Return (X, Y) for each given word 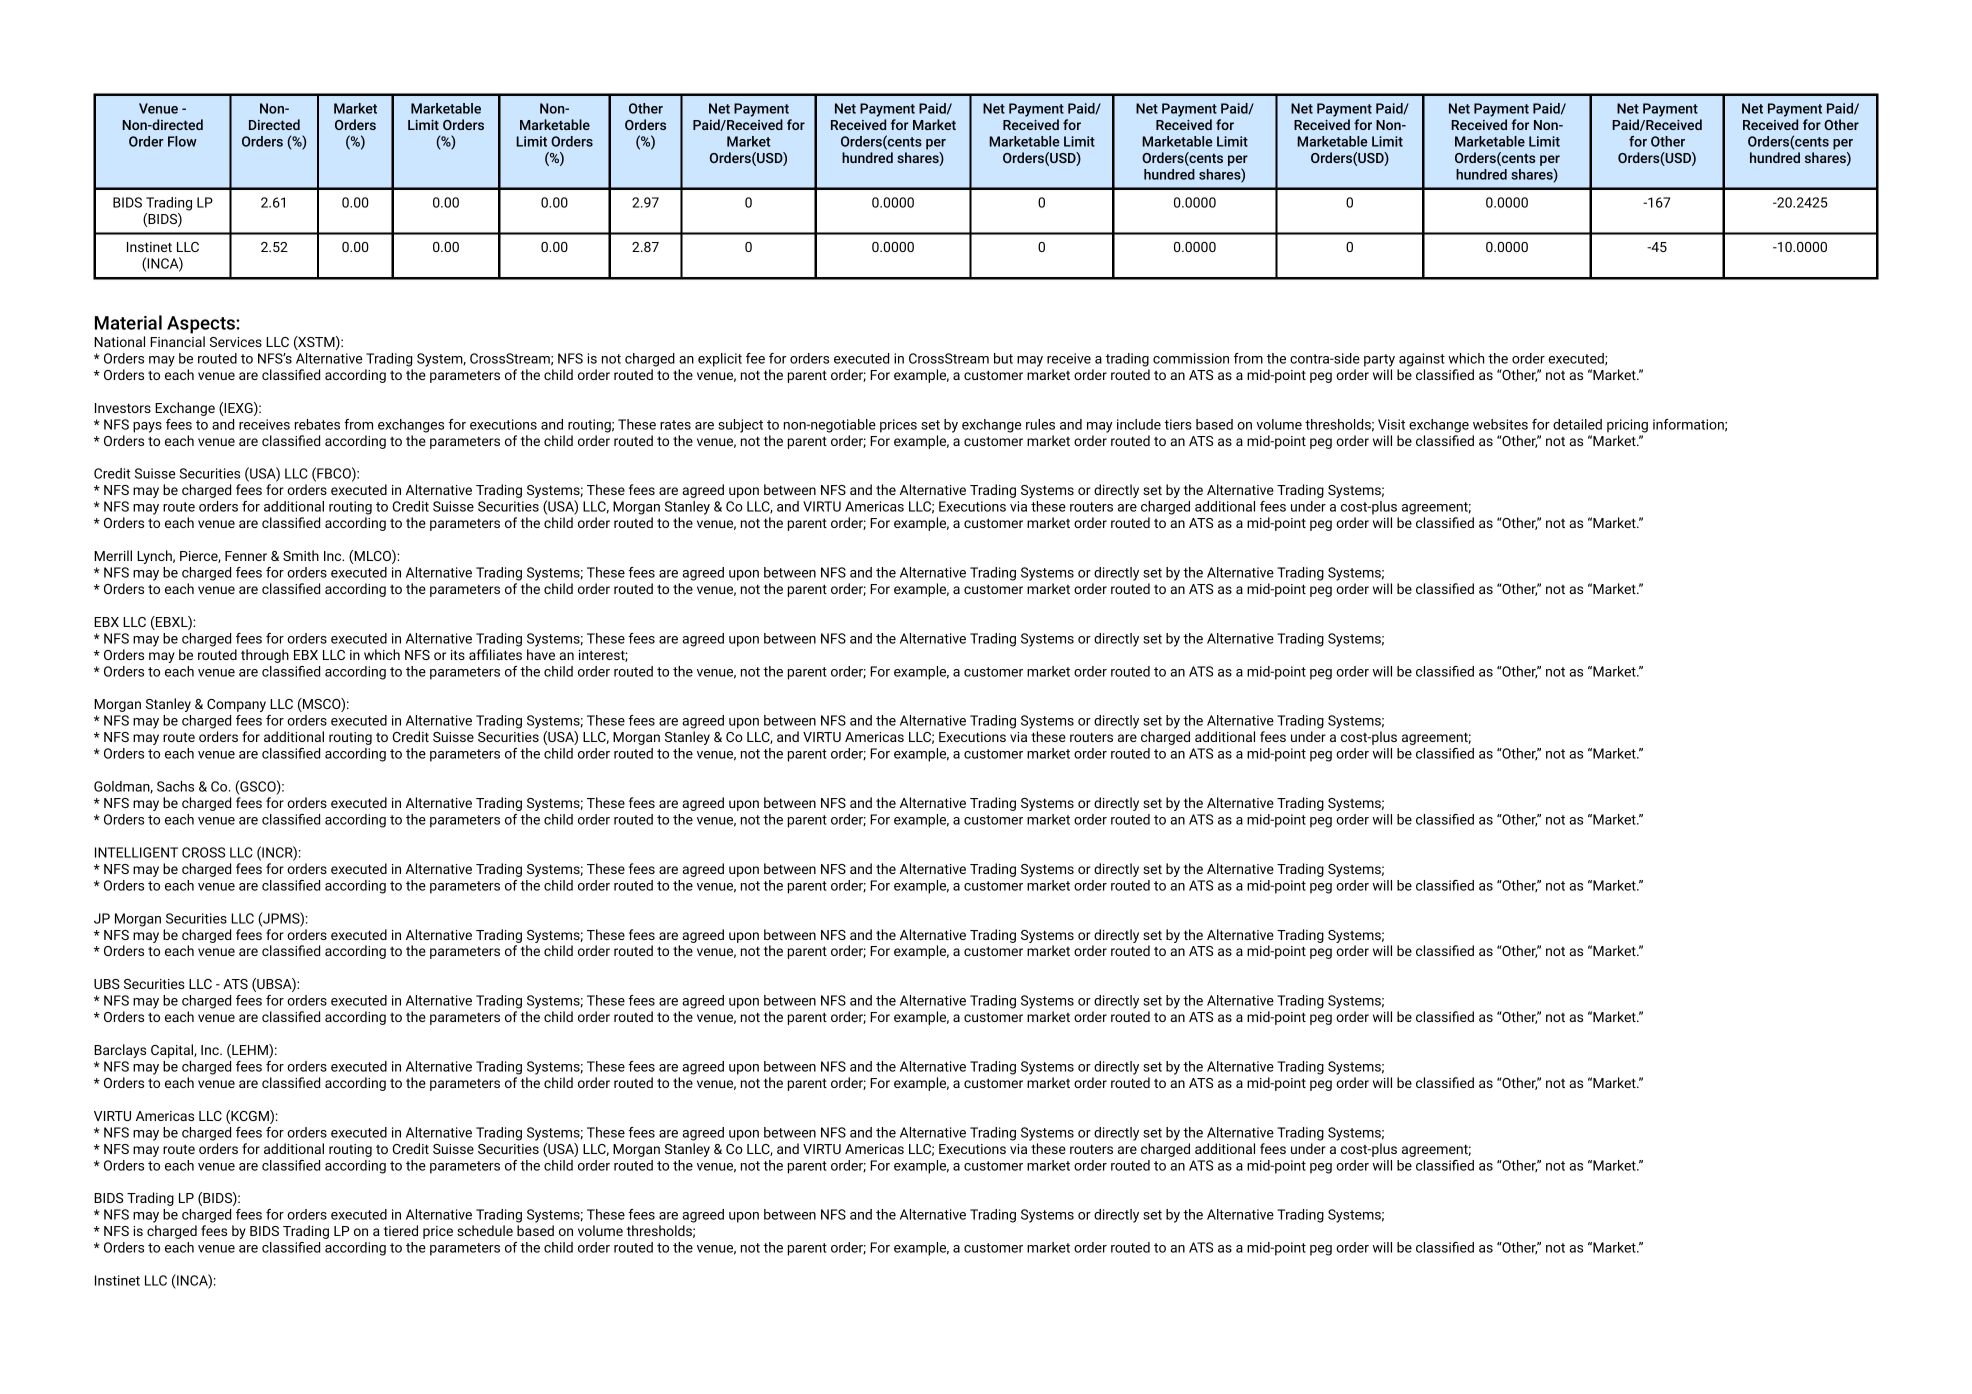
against (1422, 360)
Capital (173, 1051)
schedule (485, 1230)
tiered (401, 1230)
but (1003, 358)
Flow (182, 141)
